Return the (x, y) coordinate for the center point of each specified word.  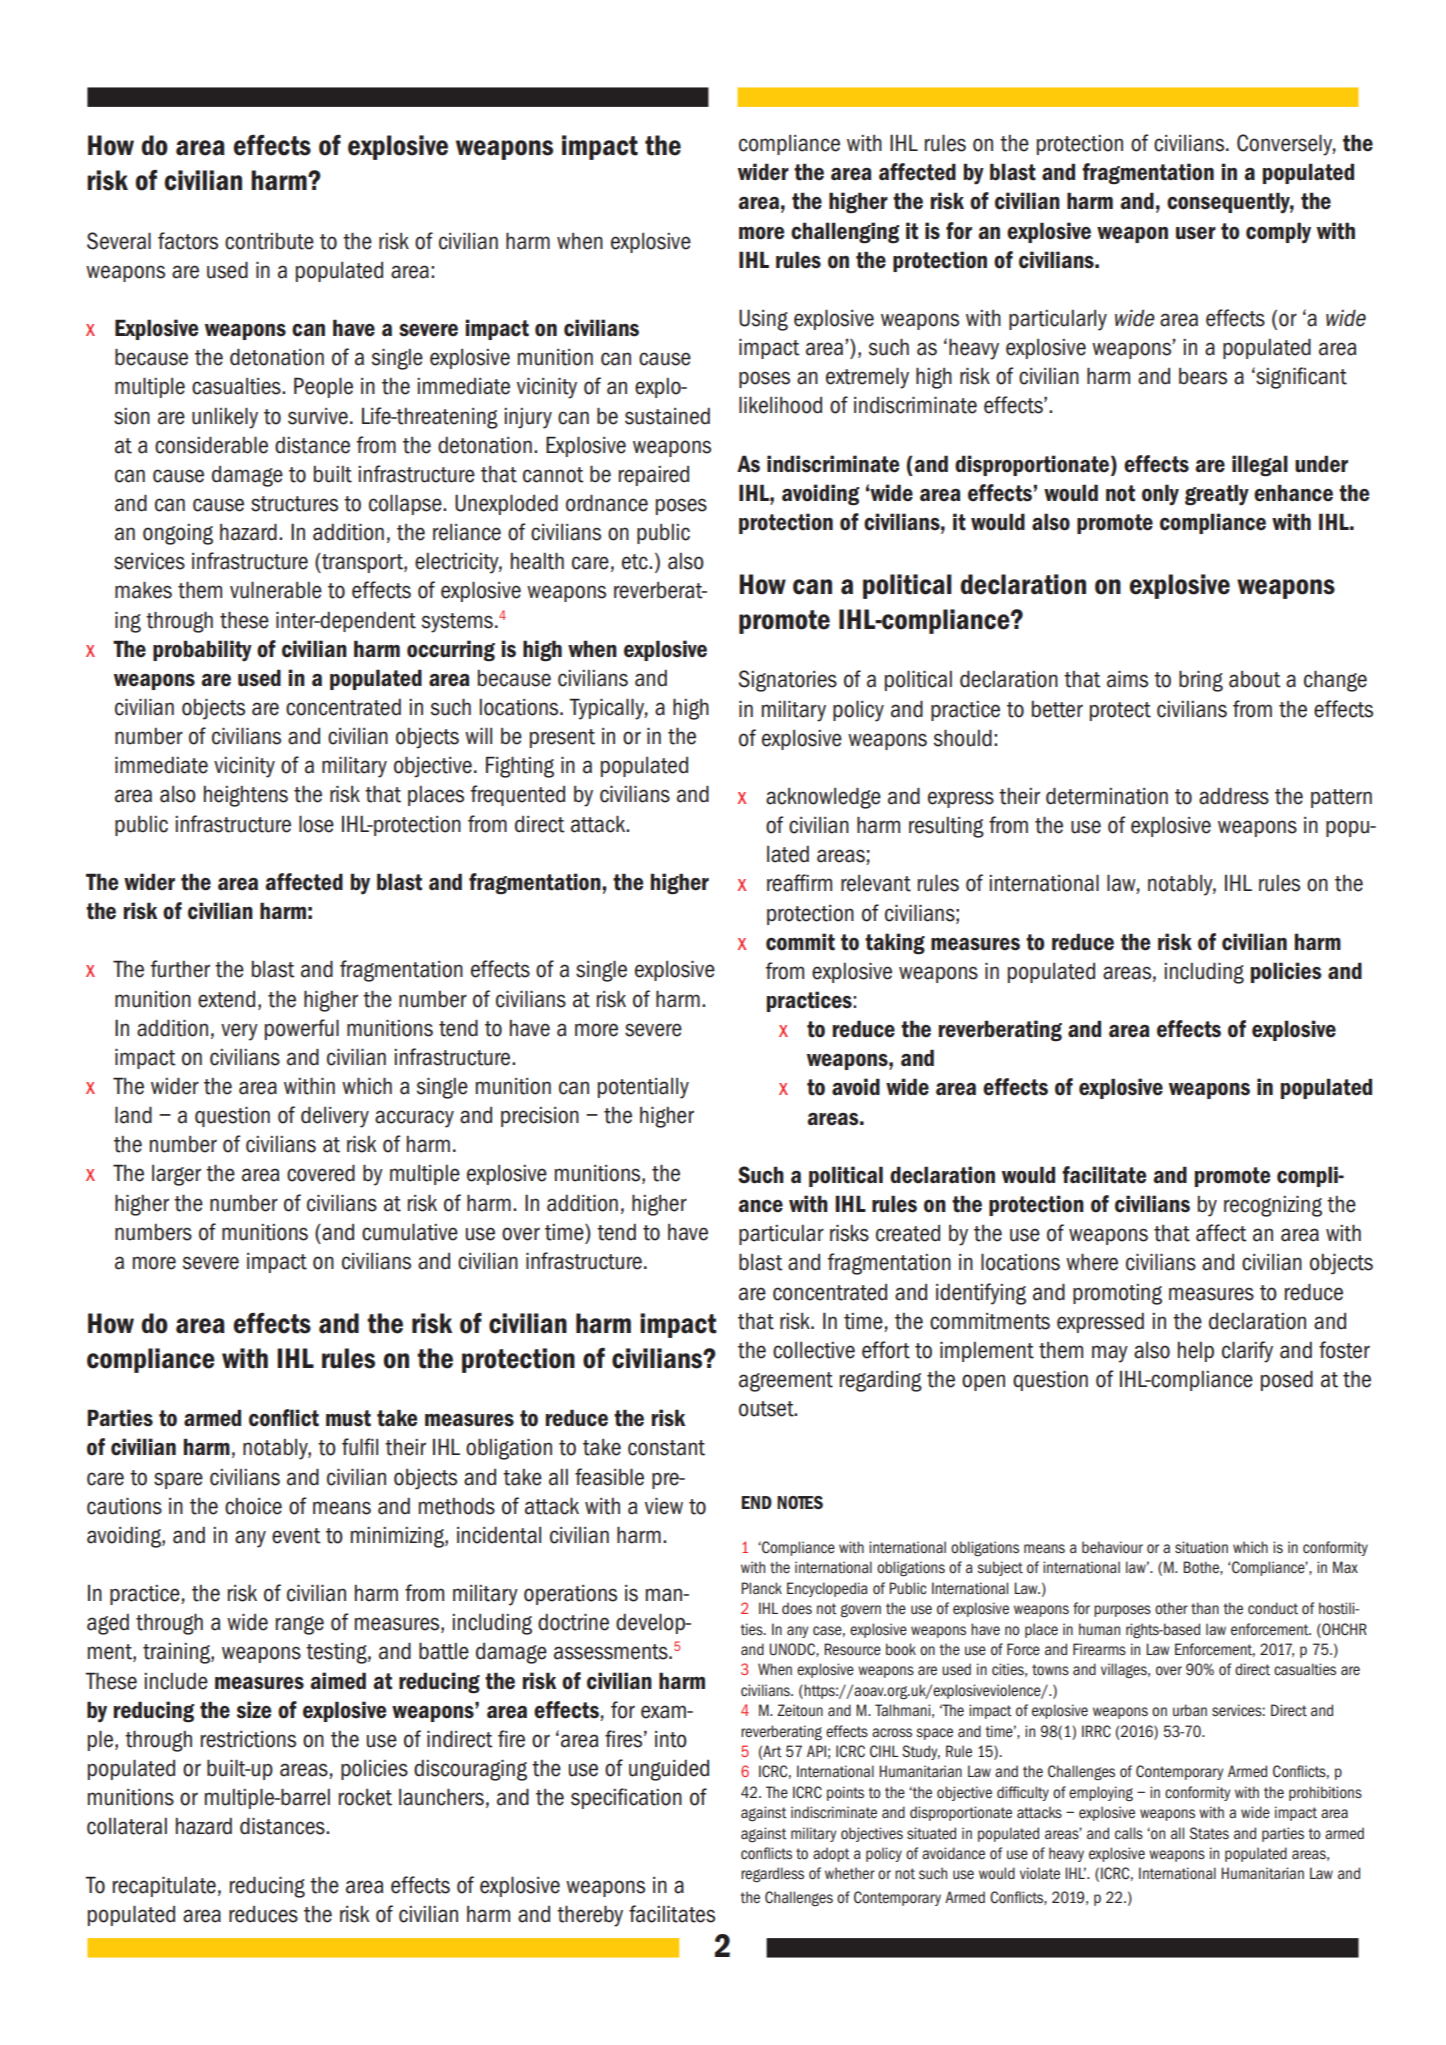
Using (763, 320)
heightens (246, 796)
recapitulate (164, 1887)
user (1196, 233)
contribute (269, 241)
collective (814, 1350)
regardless (772, 1875)
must (348, 1418)
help (1196, 1352)
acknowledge (823, 798)
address (1234, 796)
